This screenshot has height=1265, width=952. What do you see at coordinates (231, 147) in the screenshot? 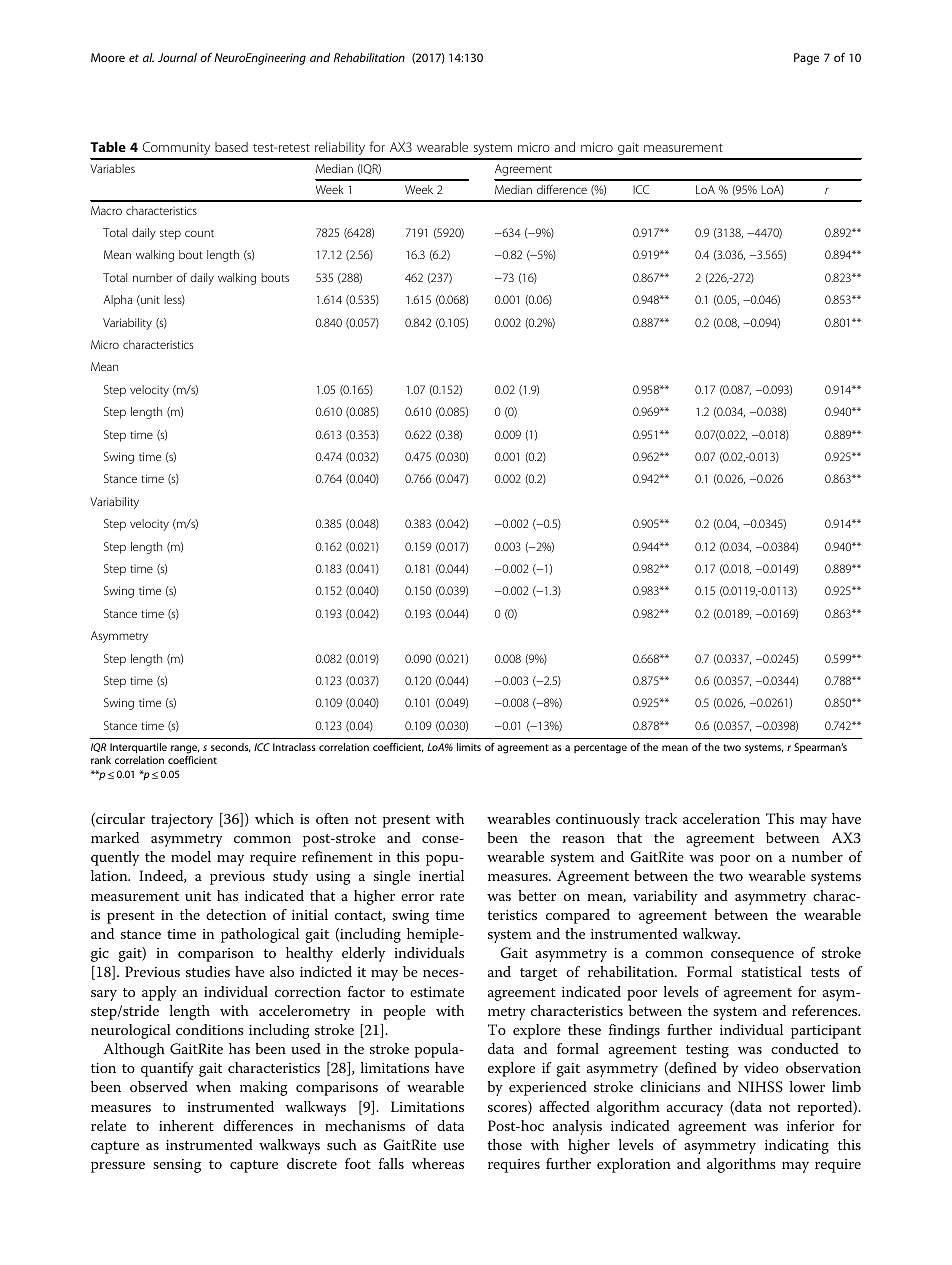
I see `based` at bounding box center [231, 147].
